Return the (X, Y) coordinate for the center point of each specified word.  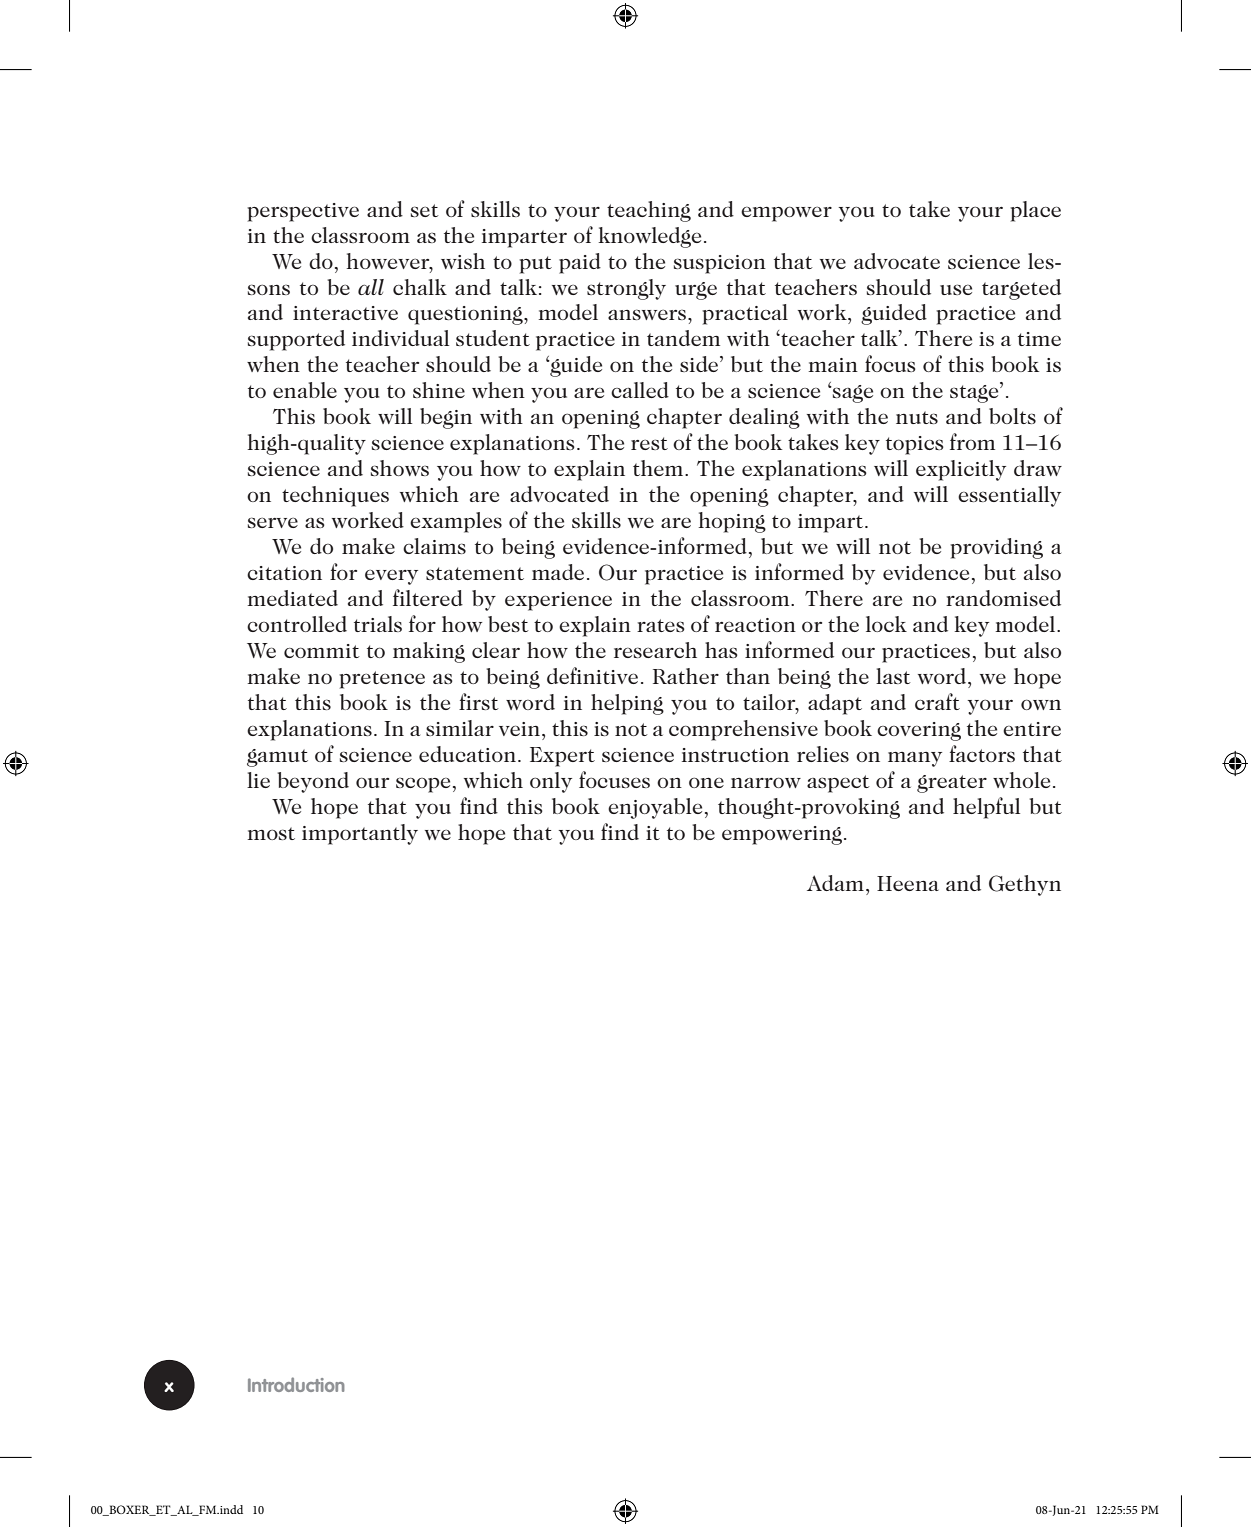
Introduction (296, 1384)
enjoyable (655, 808)
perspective (303, 212)
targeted (1021, 289)
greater (952, 784)
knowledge (649, 237)
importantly (360, 834)
